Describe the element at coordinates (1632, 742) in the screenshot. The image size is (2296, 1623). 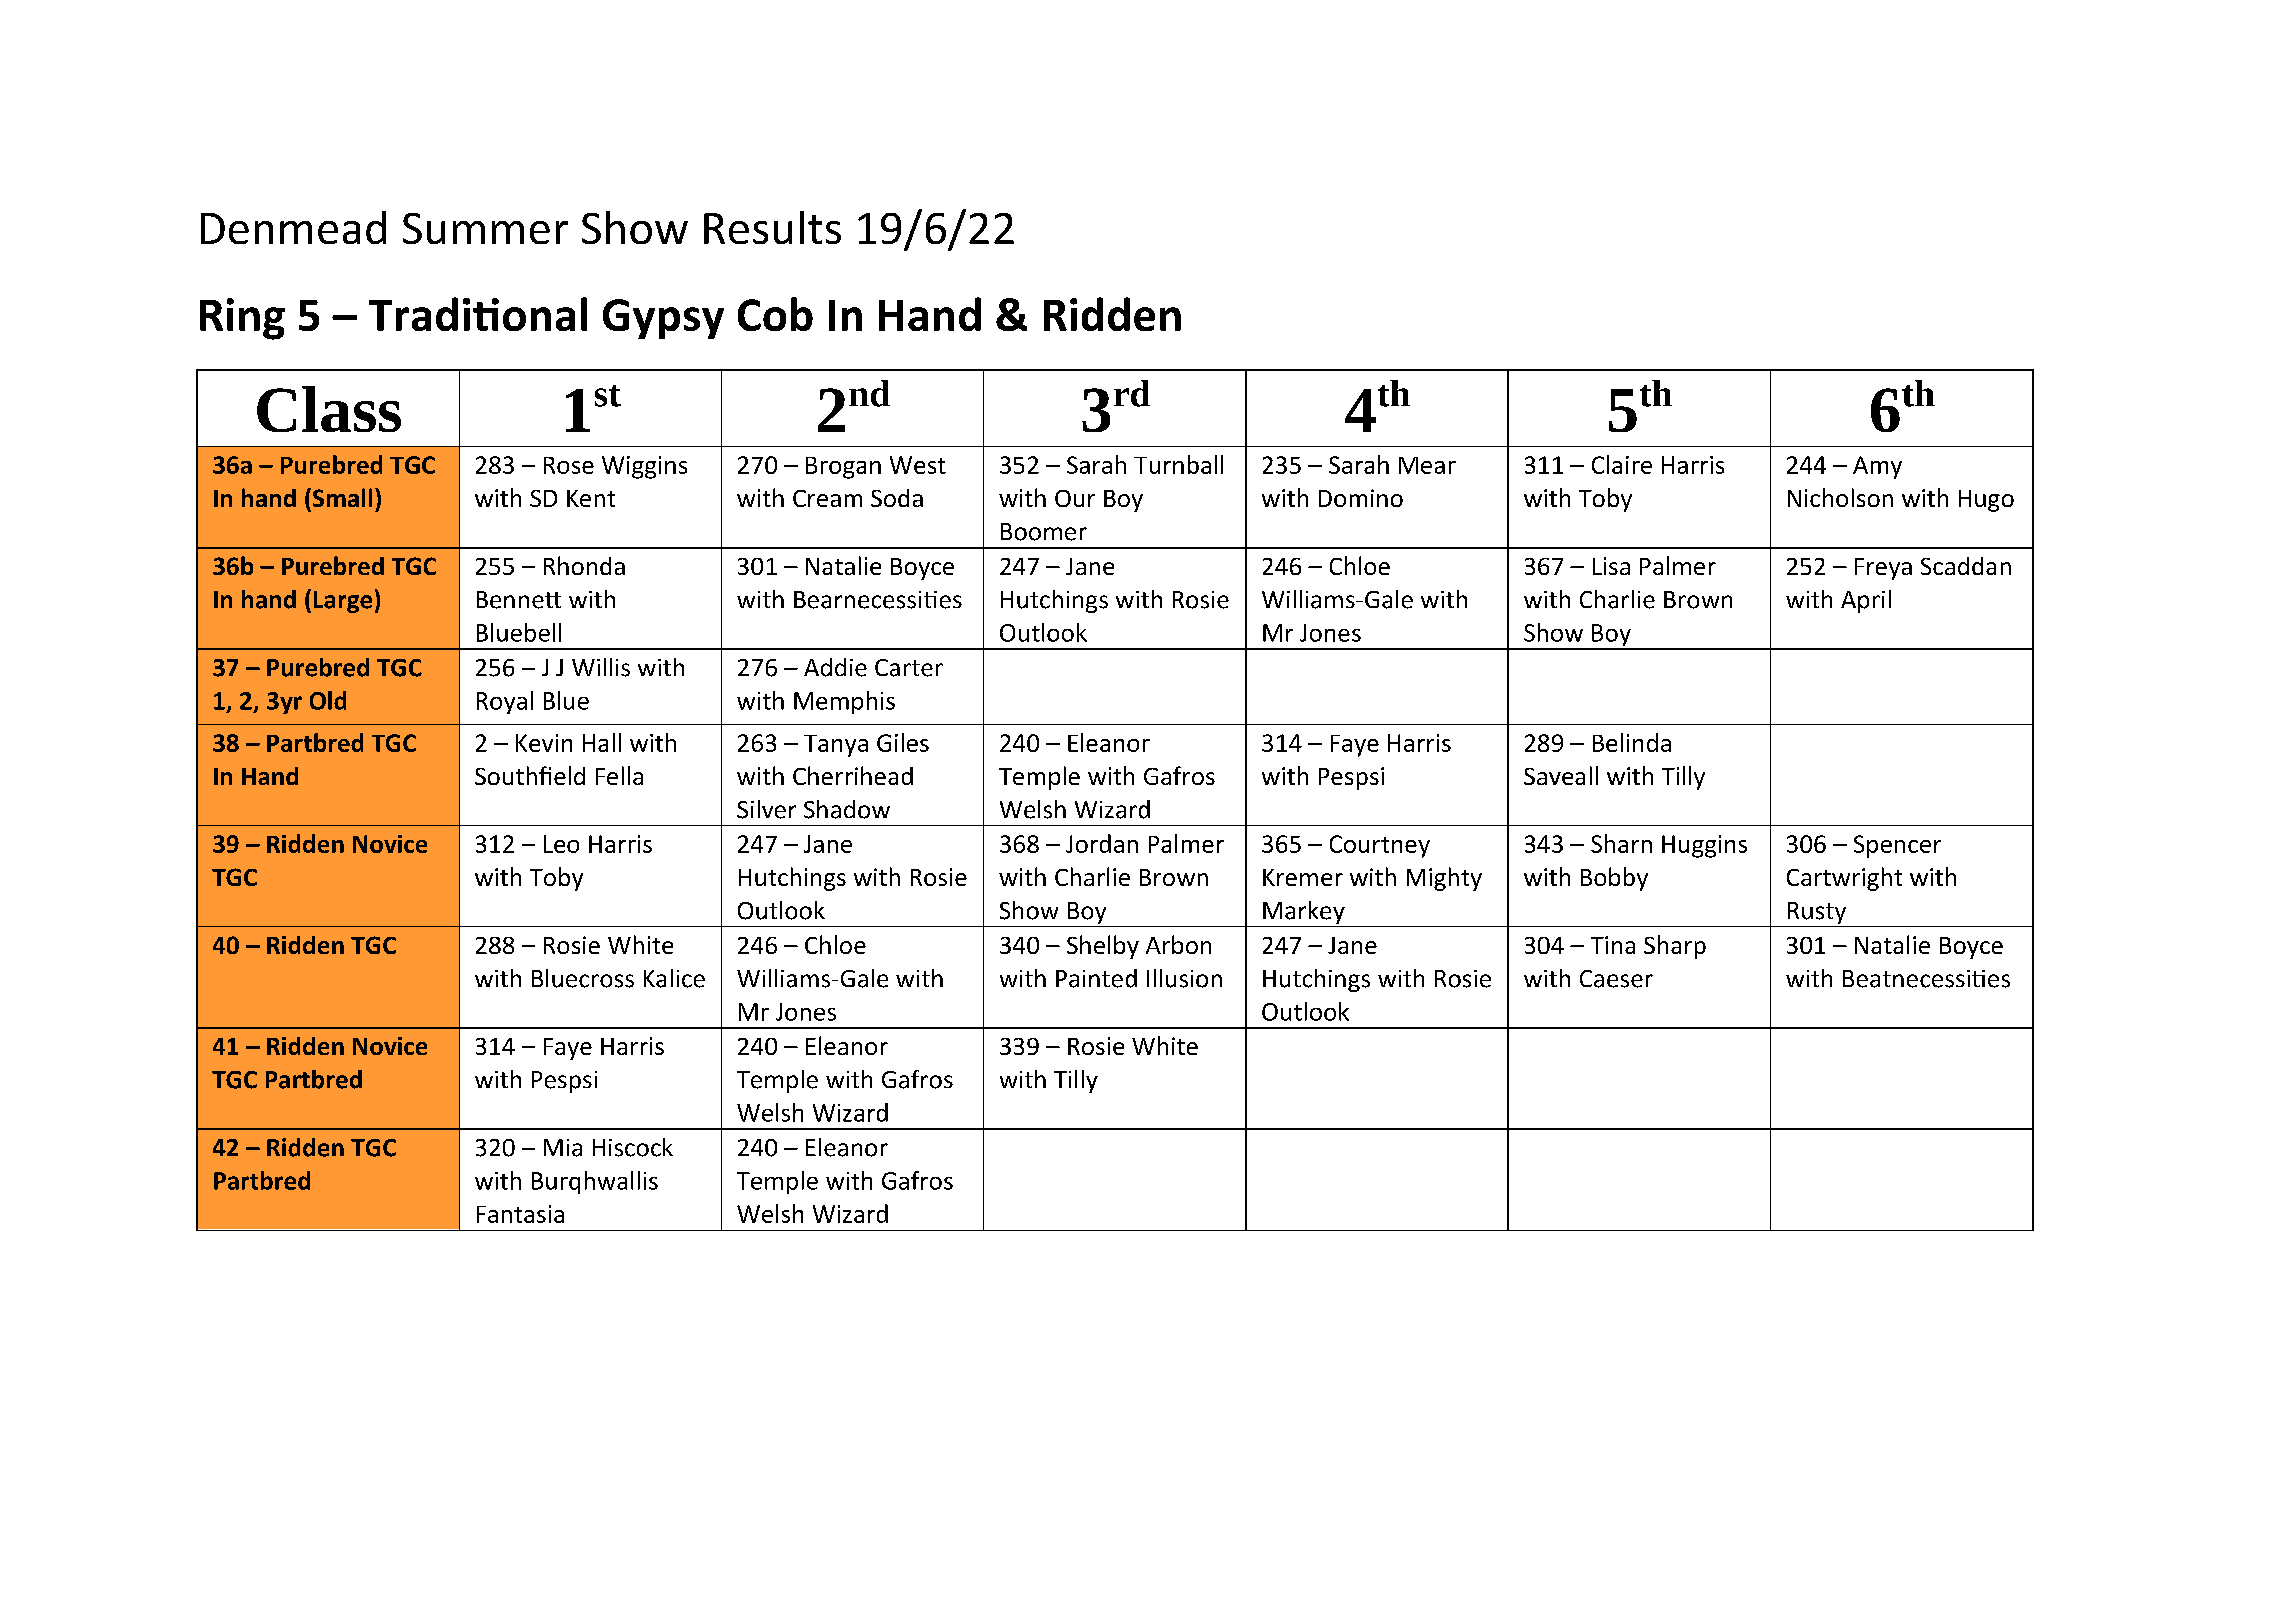
I see `Belinda` at that location.
